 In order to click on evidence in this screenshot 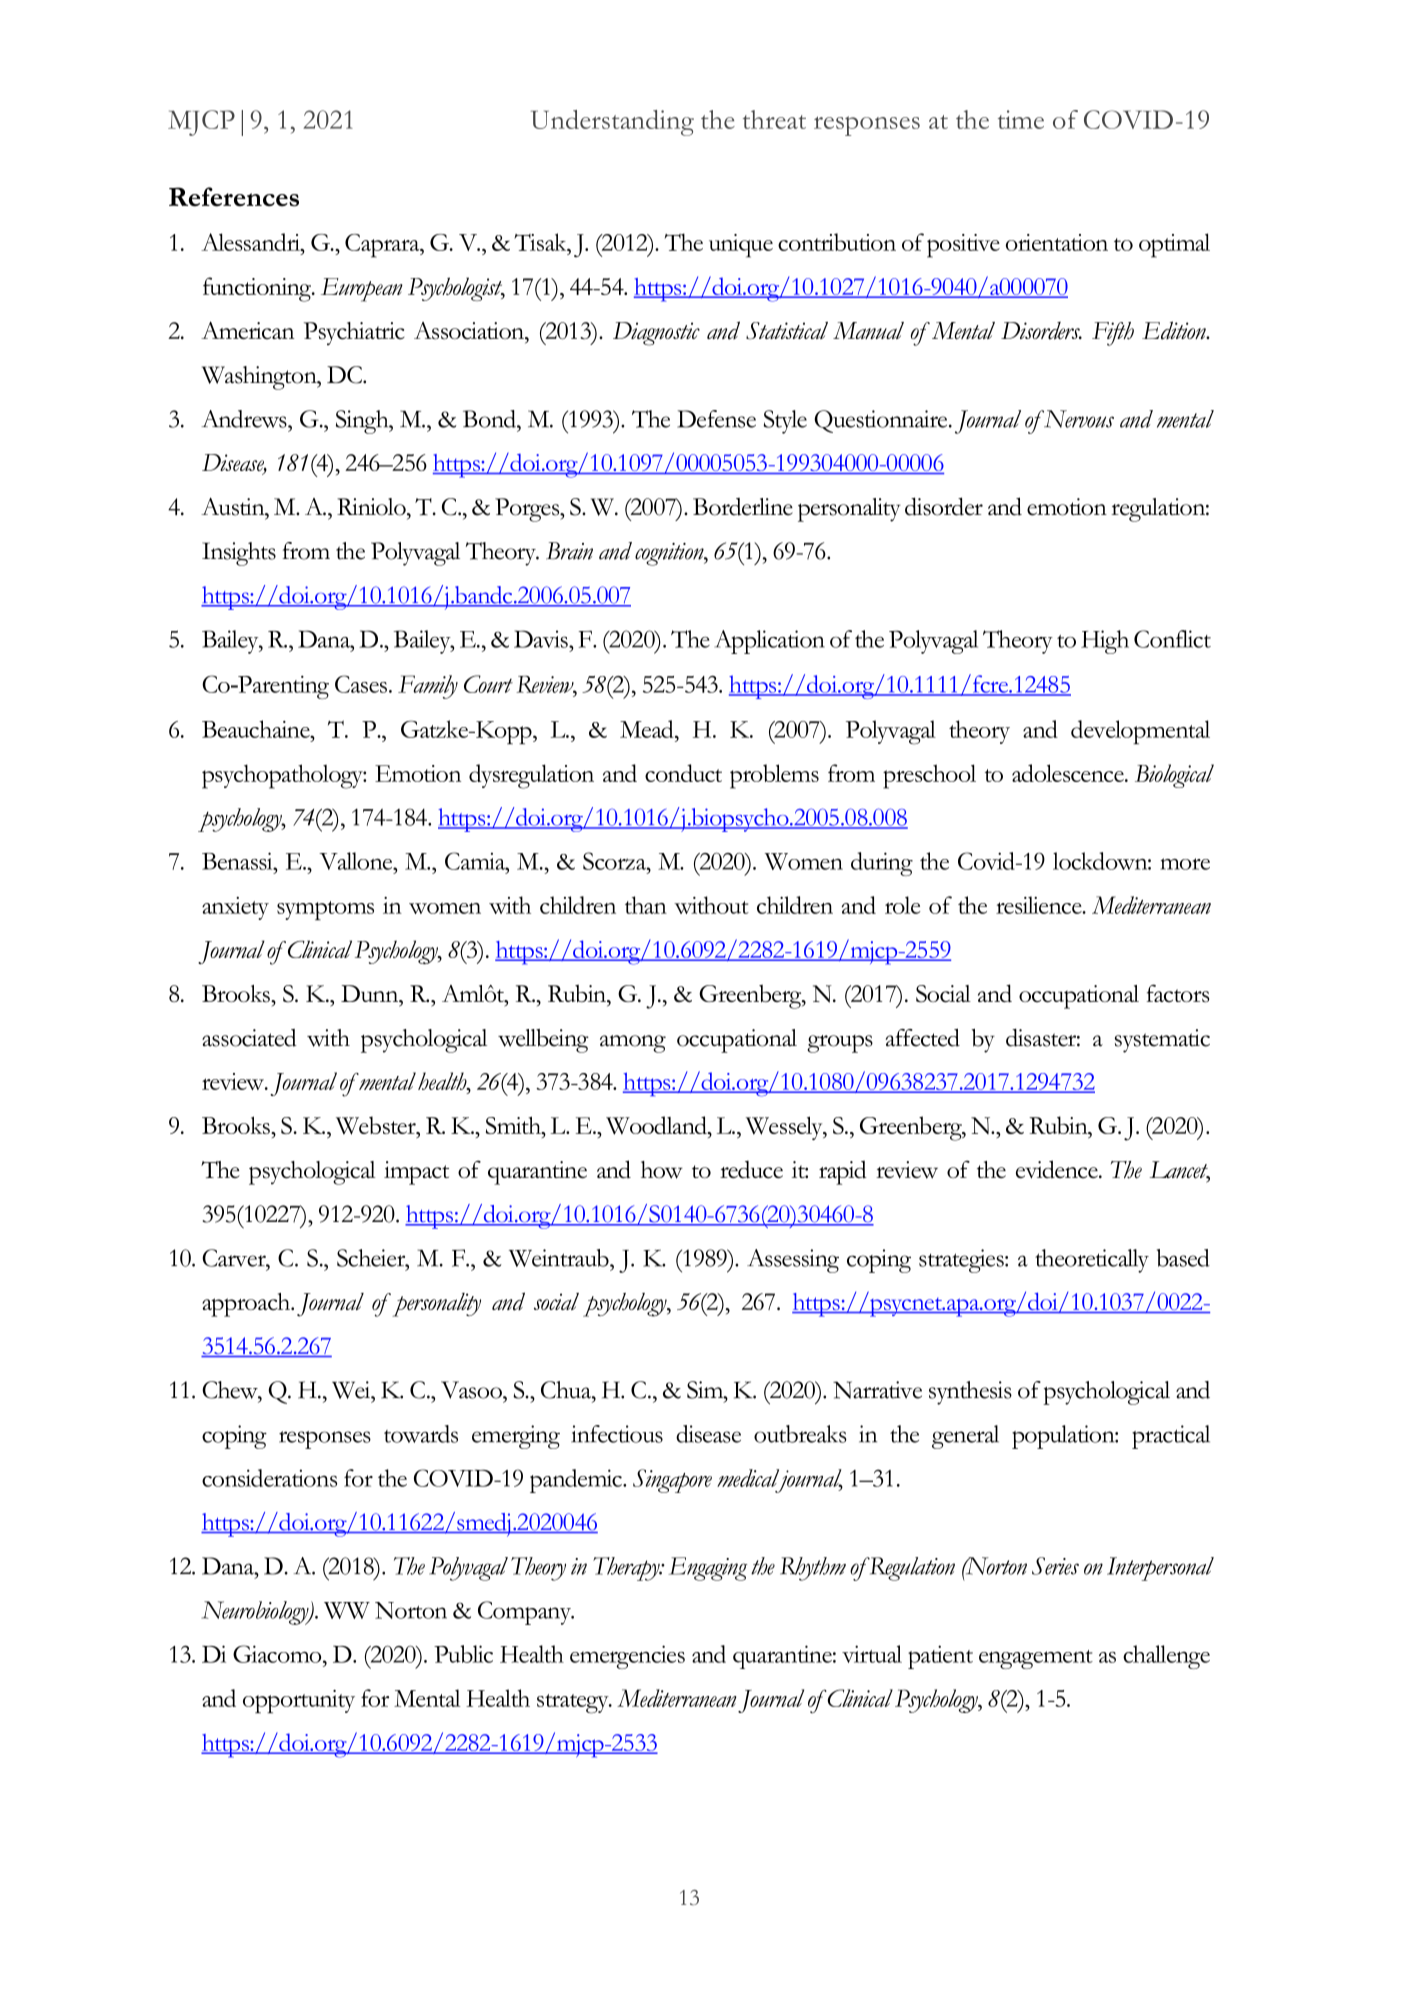, I will do `click(1058, 1169)`.
